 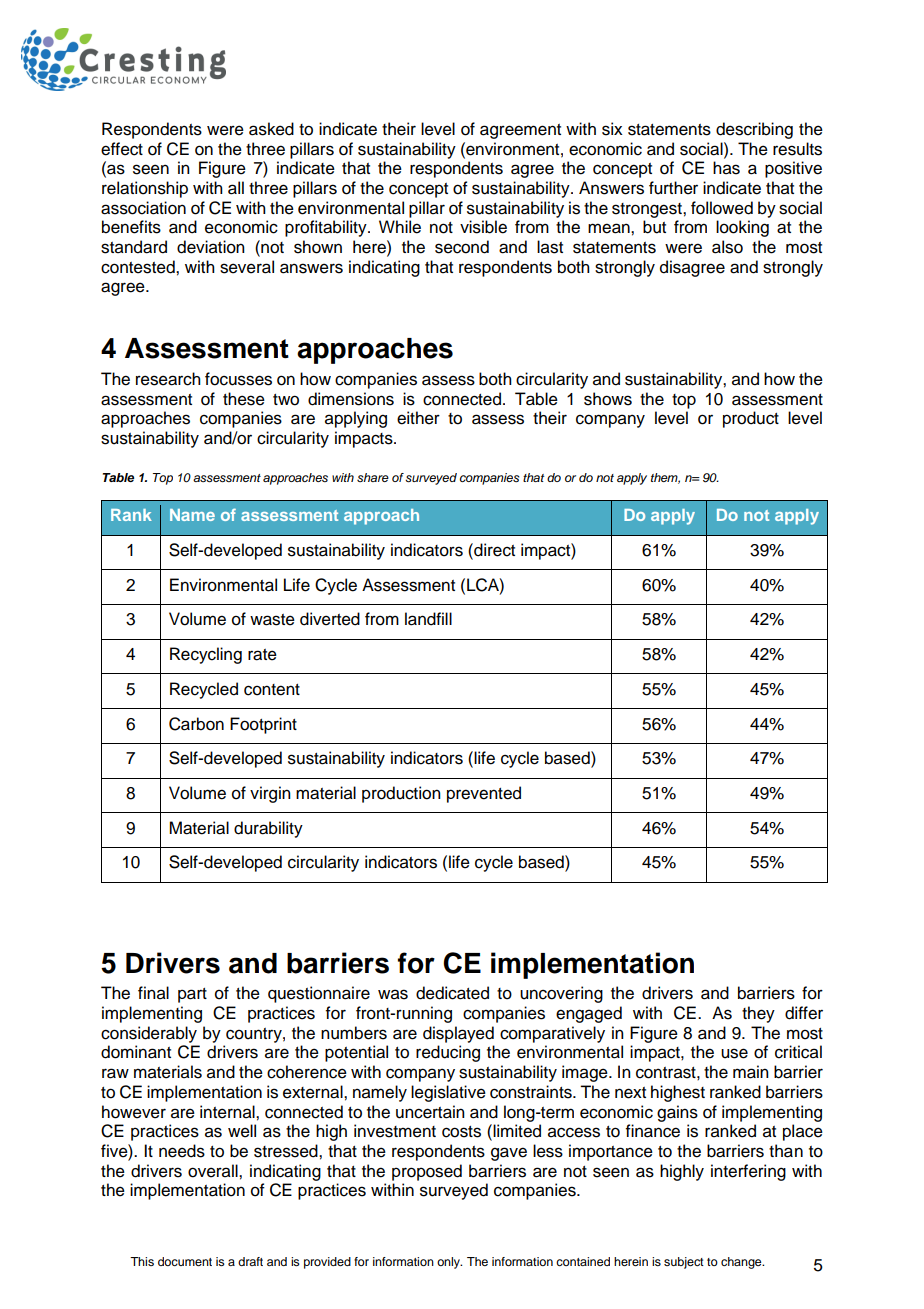 What do you see at coordinates (726, 168) in the page?
I see `has` at bounding box center [726, 168].
